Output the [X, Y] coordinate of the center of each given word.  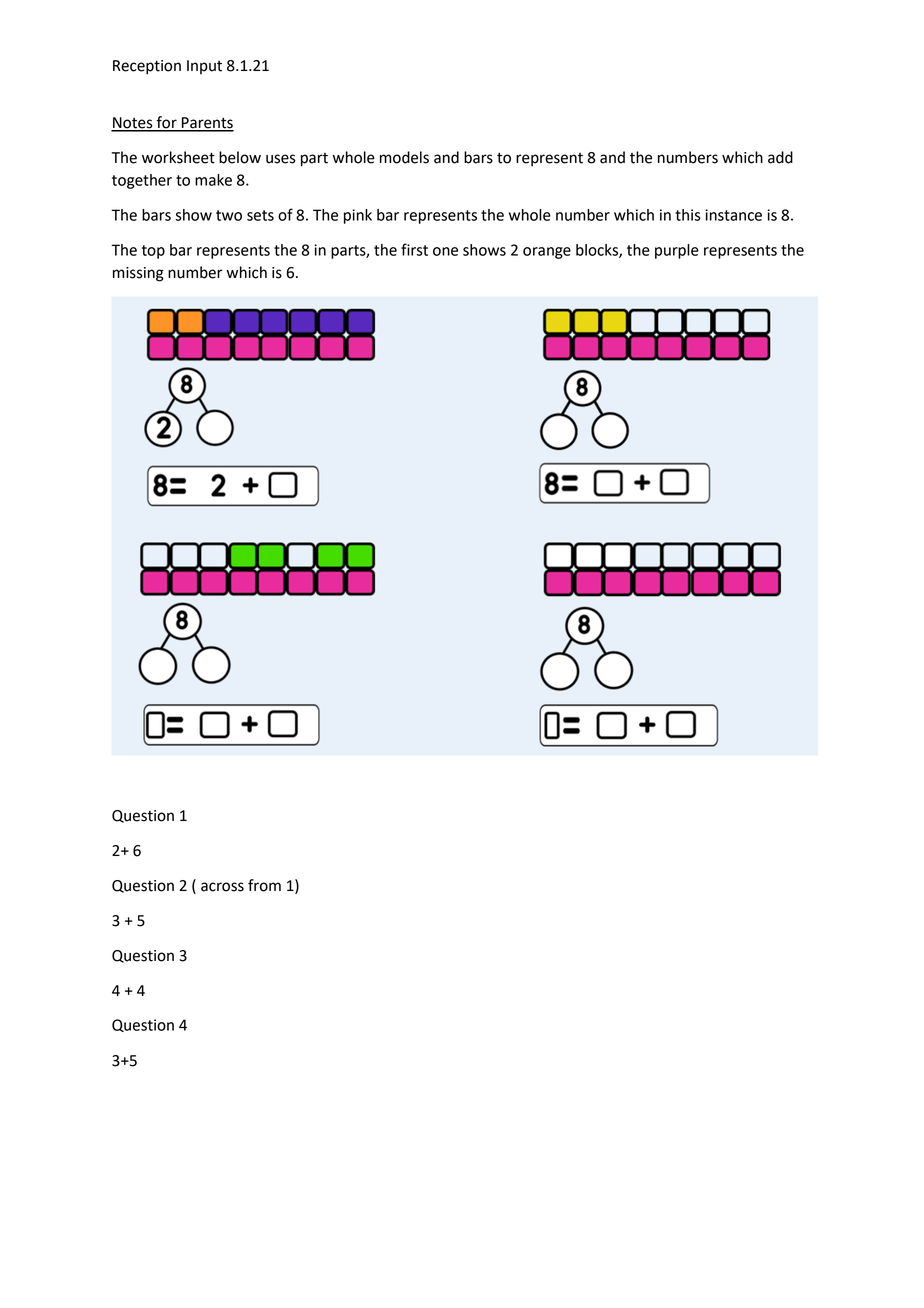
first [414, 249]
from [264, 885]
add [780, 157]
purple [677, 251]
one [445, 251]
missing [138, 274]
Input [204, 67]
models [404, 157]
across [222, 887]
